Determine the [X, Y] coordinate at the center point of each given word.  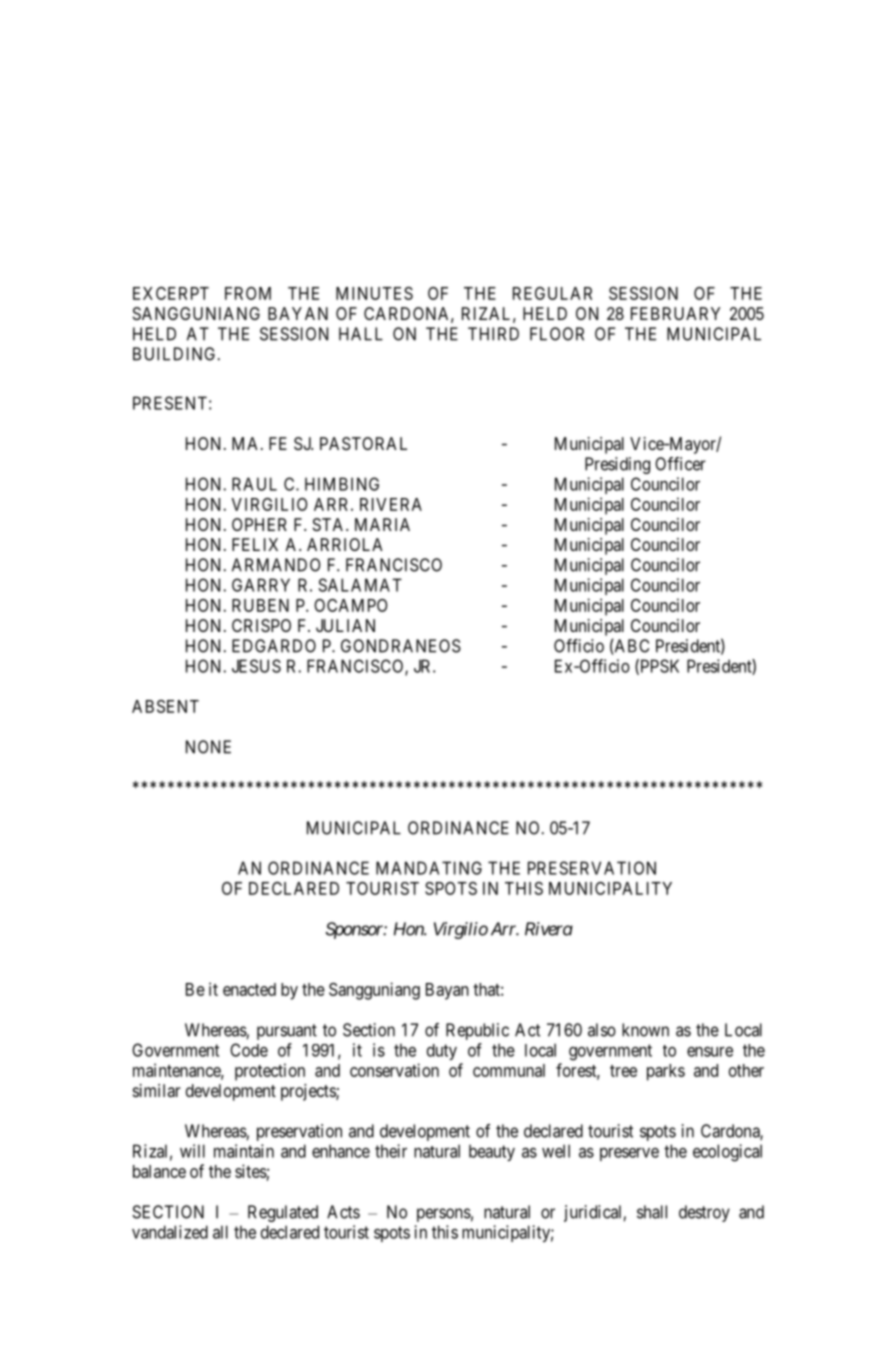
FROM [248, 293]
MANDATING [429, 868]
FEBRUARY [675, 313]
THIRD [493, 334]
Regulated [283, 1213]
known [645, 1030]
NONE [208, 747]
